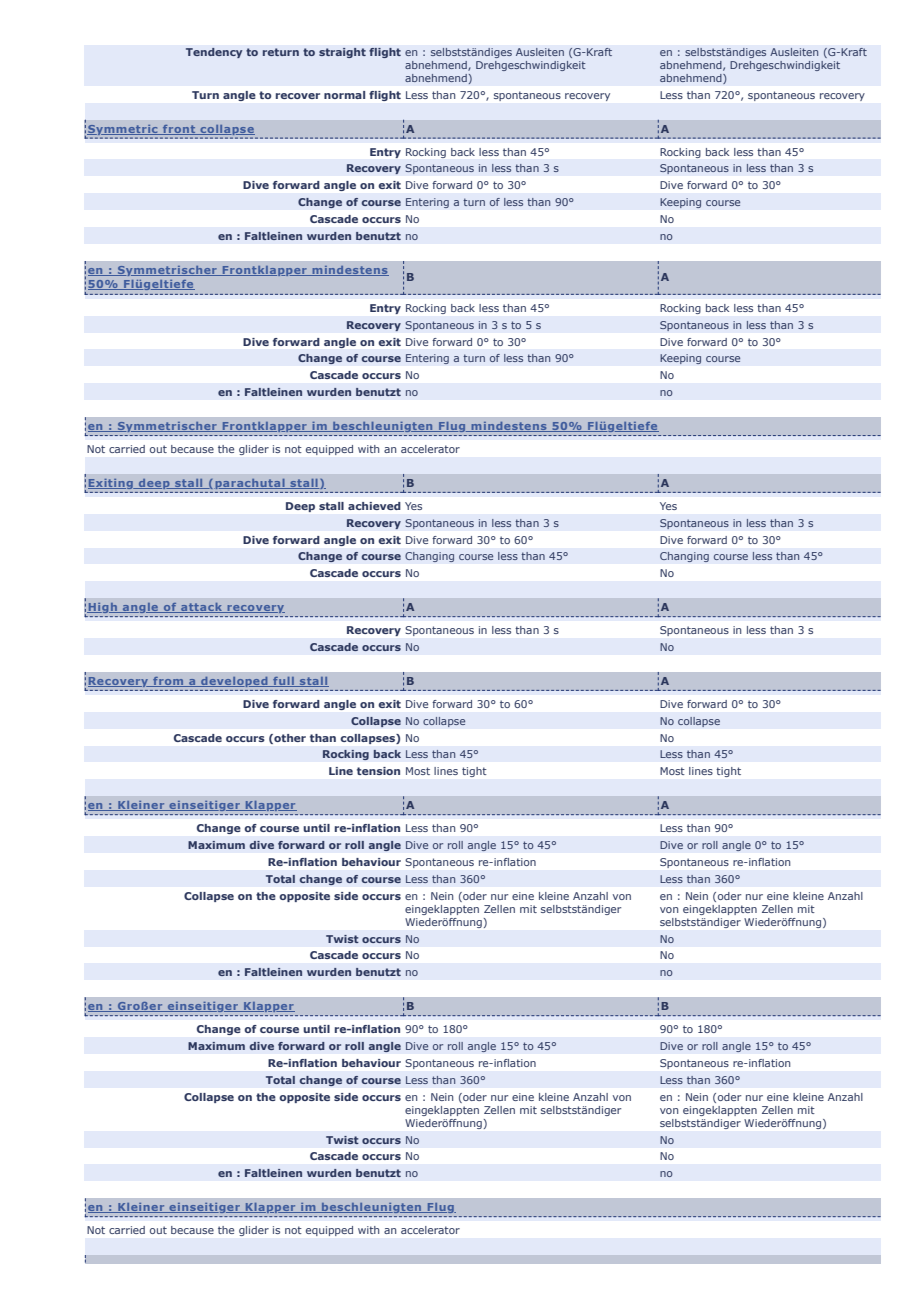 This screenshot has height=1308, width=924. I want to click on tension, so click(378, 771).
